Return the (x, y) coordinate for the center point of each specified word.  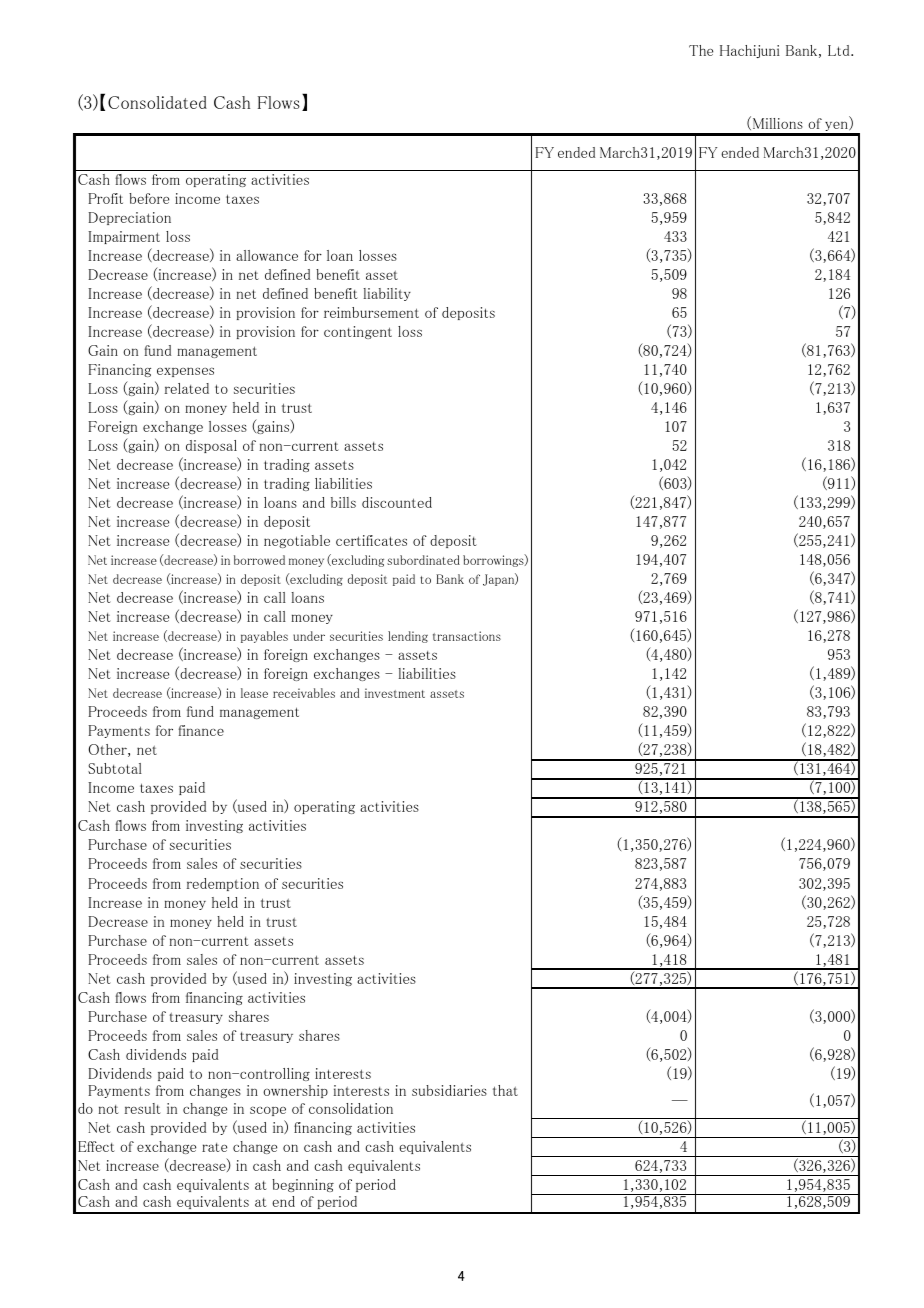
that (505, 1090)
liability (387, 294)
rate (214, 1147)
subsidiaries (449, 1090)
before (149, 198)
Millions (778, 123)
